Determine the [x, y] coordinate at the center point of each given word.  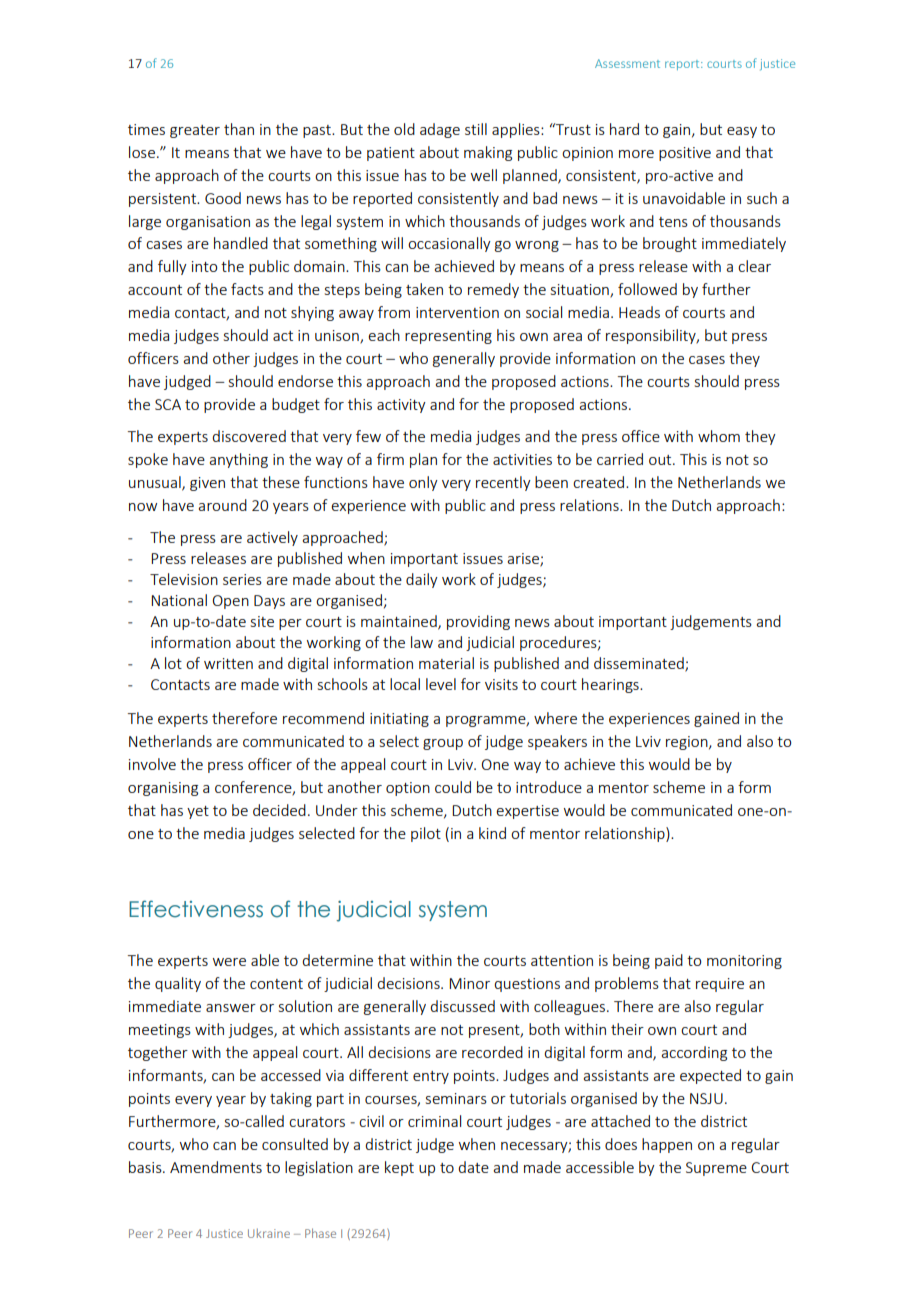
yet [198, 812]
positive [685, 154]
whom [719, 436]
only [423, 483]
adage [440, 130]
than [239, 129]
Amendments [216, 1167]
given [207, 484]
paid [669, 961]
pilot [426, 834]
